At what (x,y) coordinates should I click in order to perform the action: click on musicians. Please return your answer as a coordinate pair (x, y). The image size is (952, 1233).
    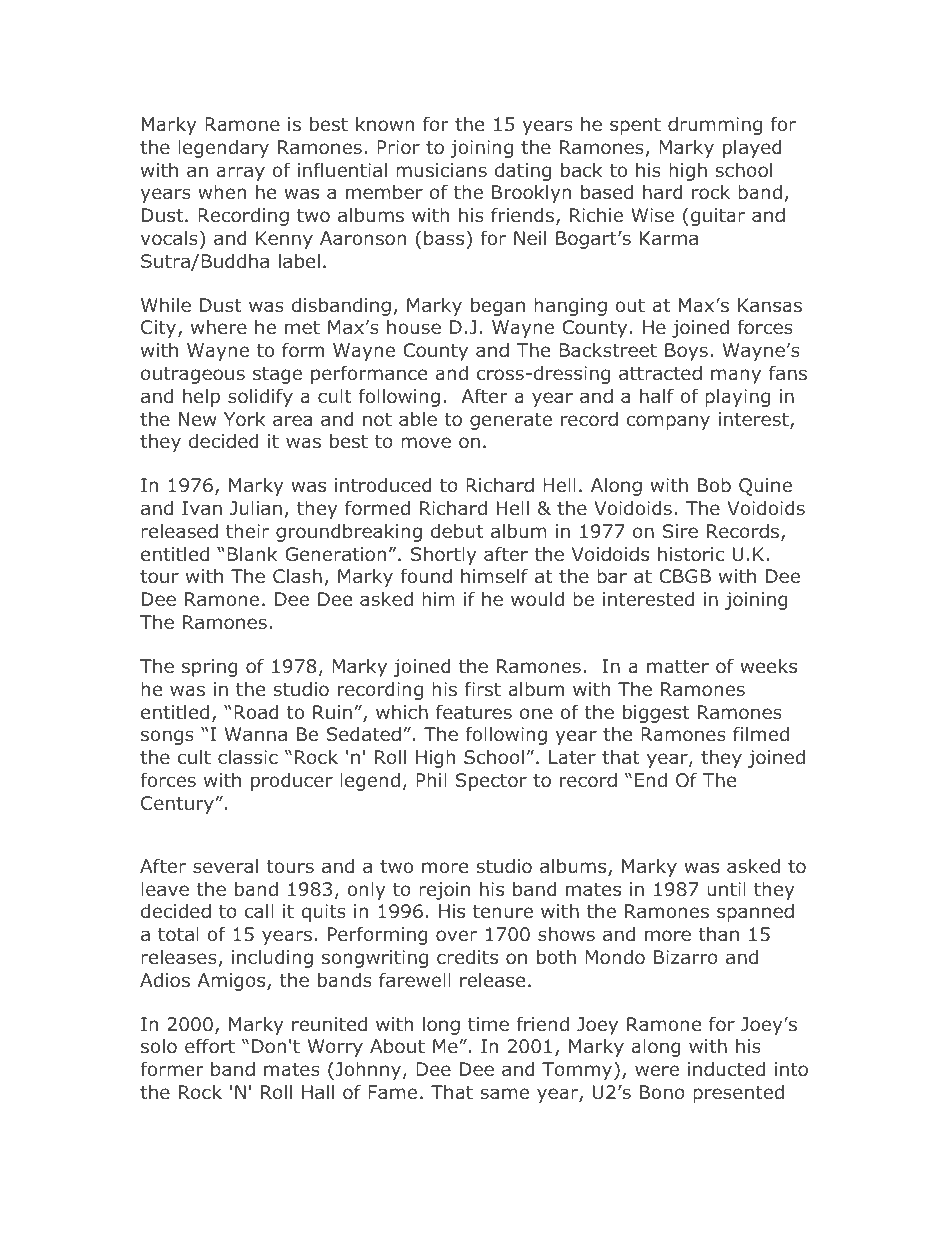
    Looking at the image, I should click on (441, 170).
